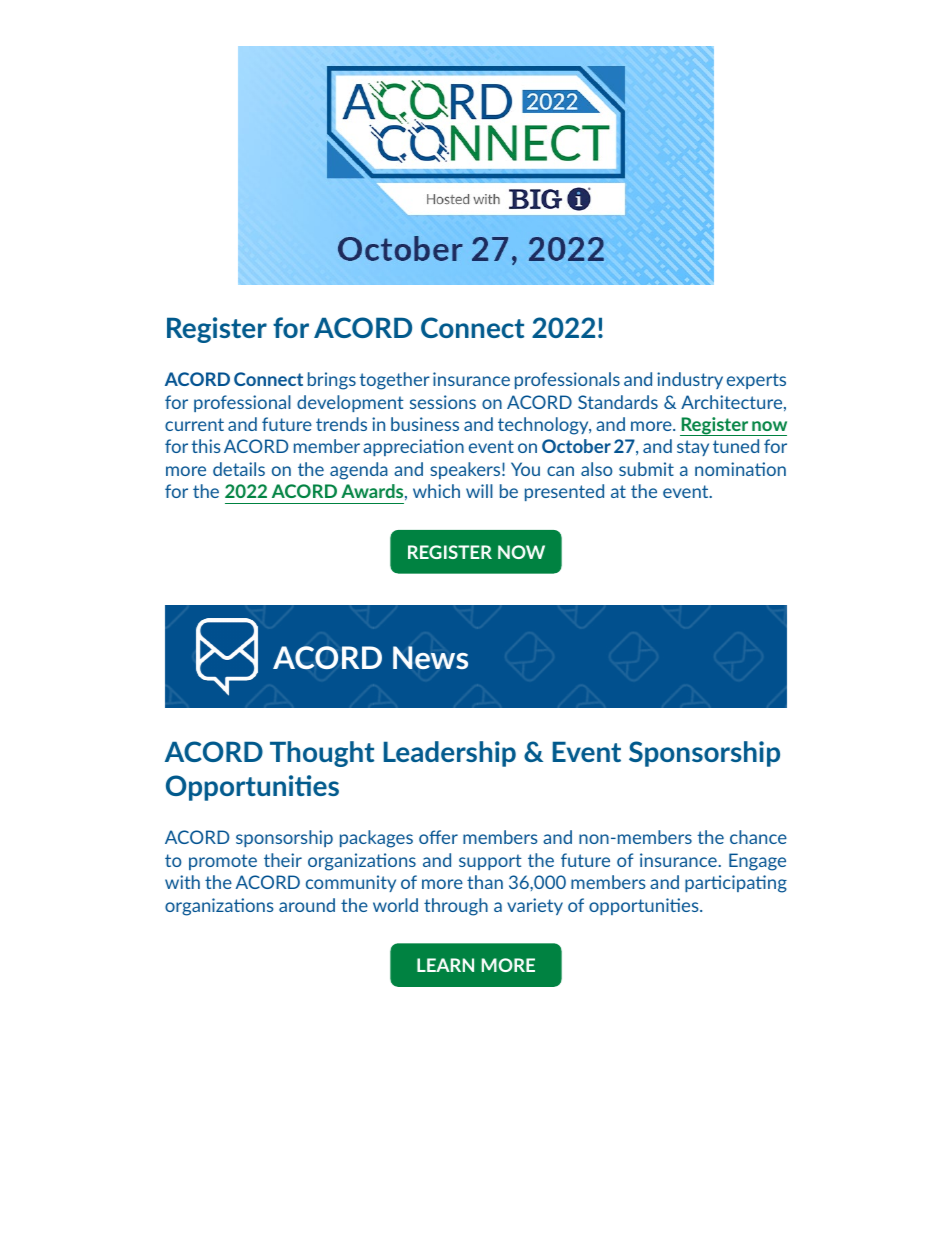 Image resolution: width=952 pixels, height=1233 pixels. I want to click on participating, so click(736, 884).
